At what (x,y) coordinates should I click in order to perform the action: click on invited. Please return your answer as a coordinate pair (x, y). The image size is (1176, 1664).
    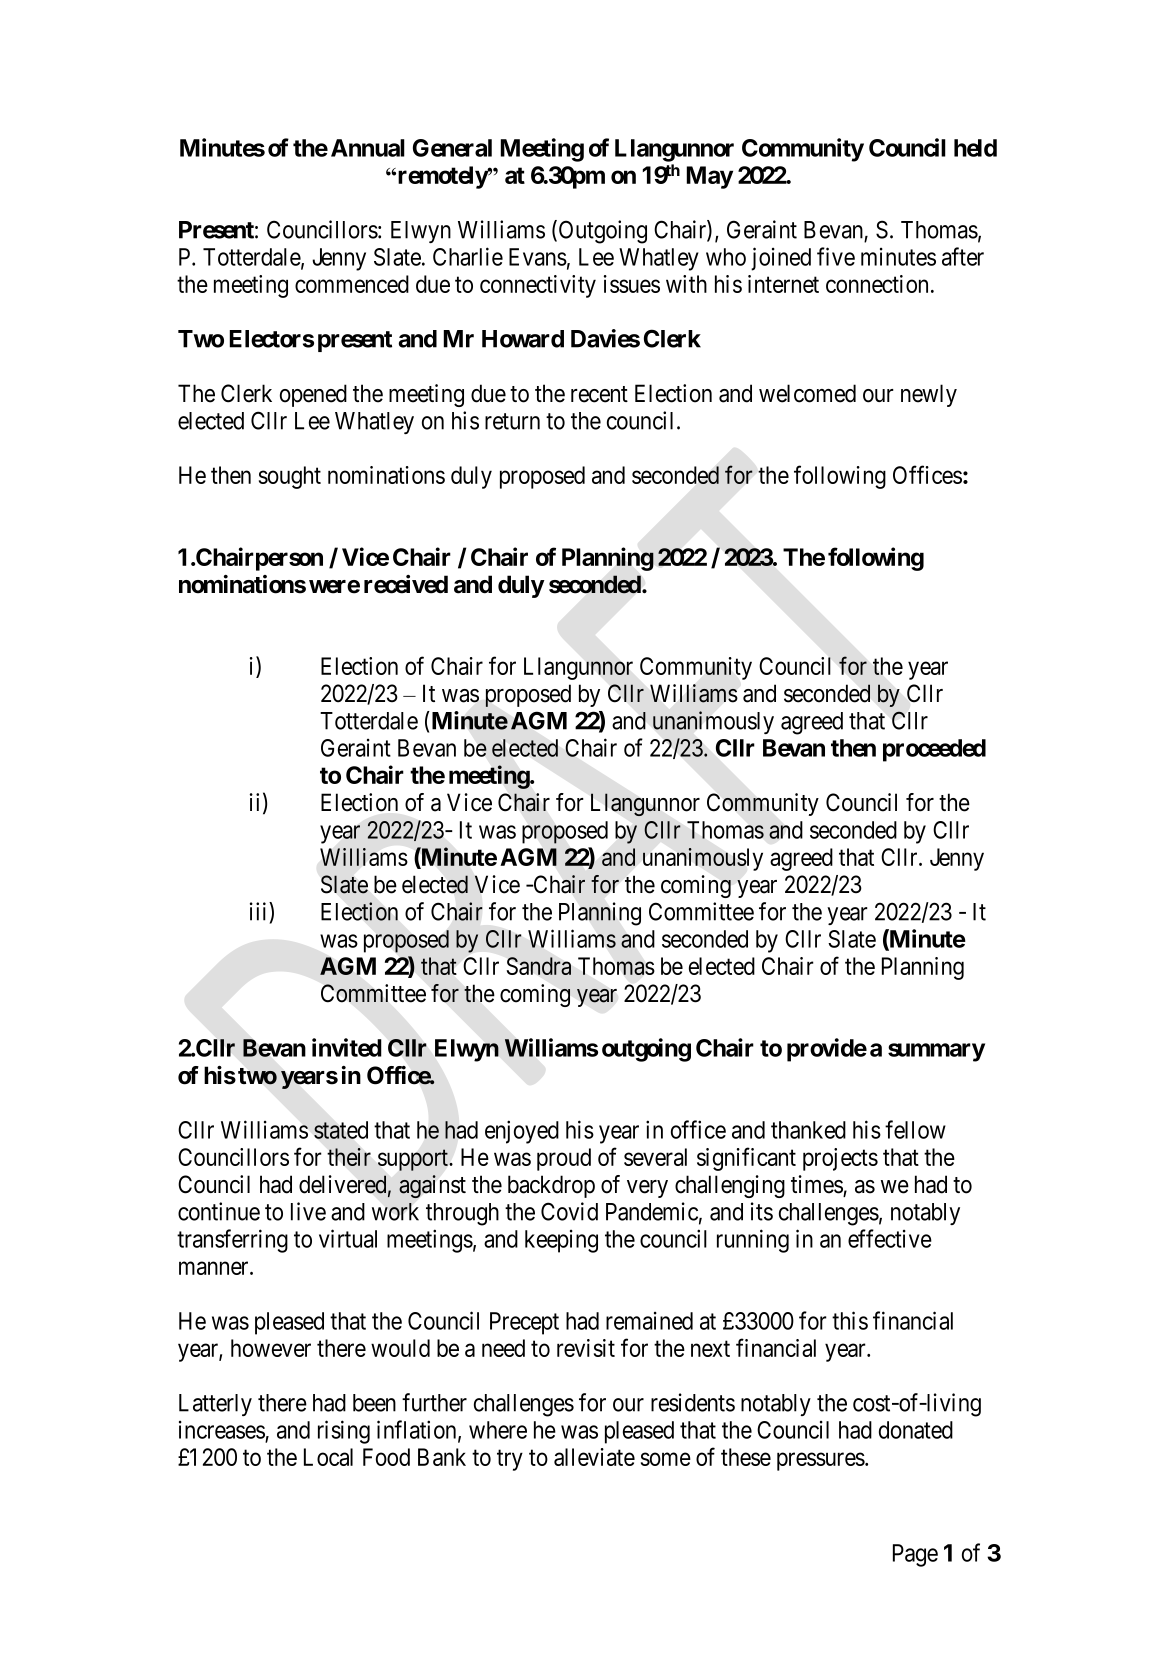
    Looking at the image, I should click on (347, 1047).
